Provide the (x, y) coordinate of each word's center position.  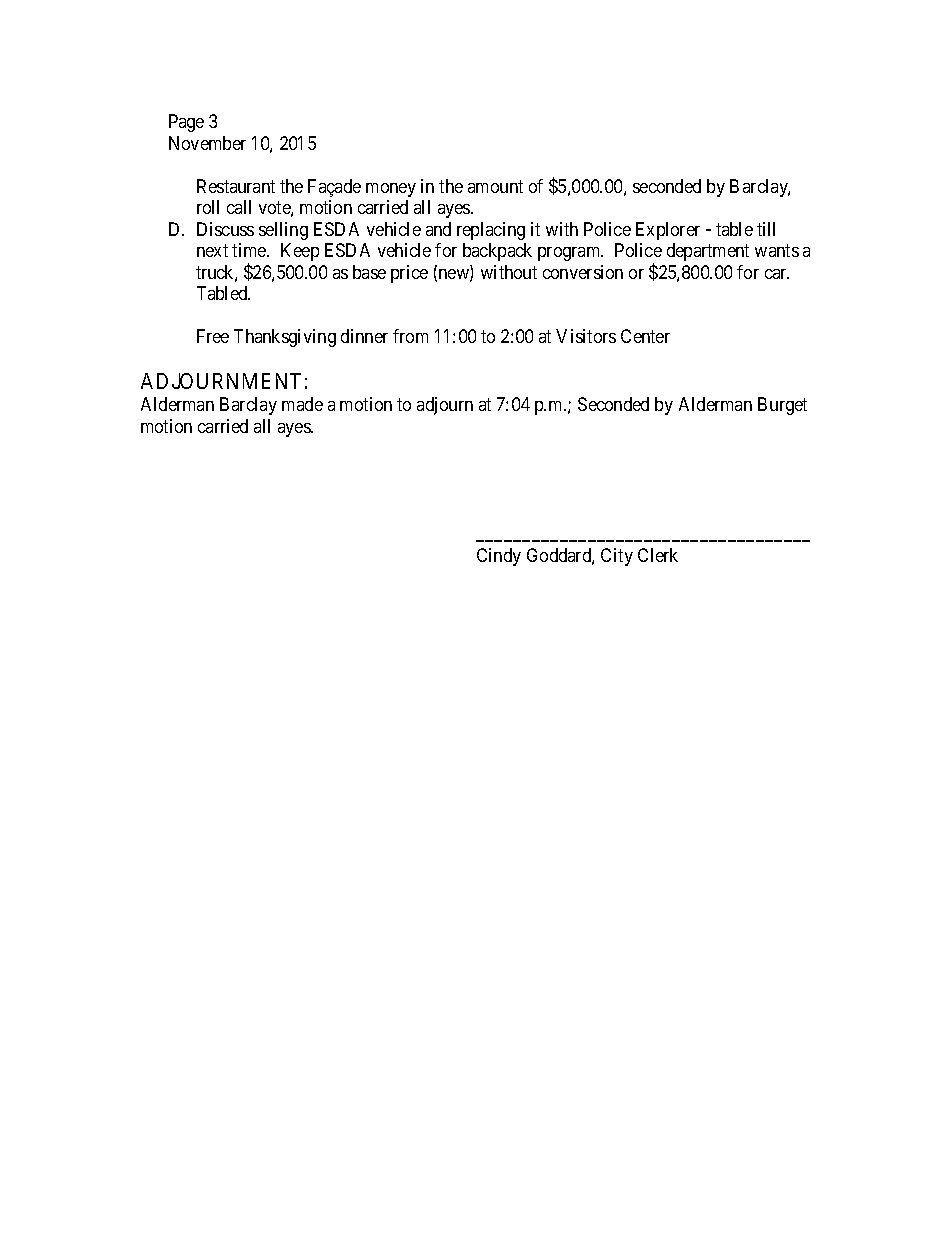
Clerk (658, 555)
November (207, 143)
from (410, 336)
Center (645, 336)
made (302, 404)
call (239, 207)
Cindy (499, 557)
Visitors (586, 336)
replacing (491, 231)
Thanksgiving (285, 338)
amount (495, 186)
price (409, 274)
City (617, 557)
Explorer (668, 231)
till (766, 229)
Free (213, 336)
